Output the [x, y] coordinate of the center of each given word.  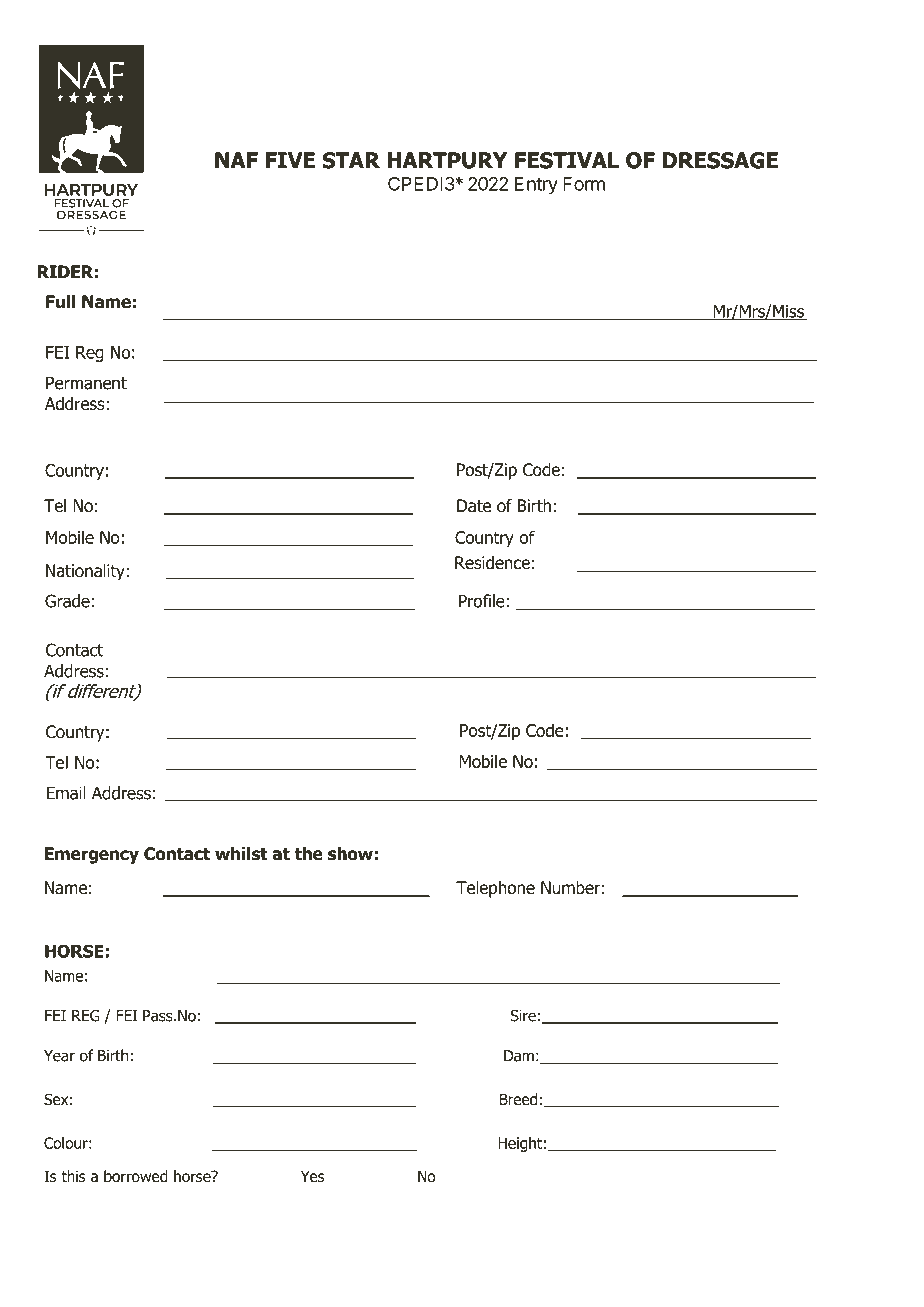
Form [584, 184]
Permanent [86, 383]
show [350, 854]
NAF [236, 160]
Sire [523, 1016]
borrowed [136, 1176]
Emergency [92, 855]
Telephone [495, 889]
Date [474, 506]
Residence [492, 563]
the [309, 854]
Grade [67, 601]
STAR [351, 160]
